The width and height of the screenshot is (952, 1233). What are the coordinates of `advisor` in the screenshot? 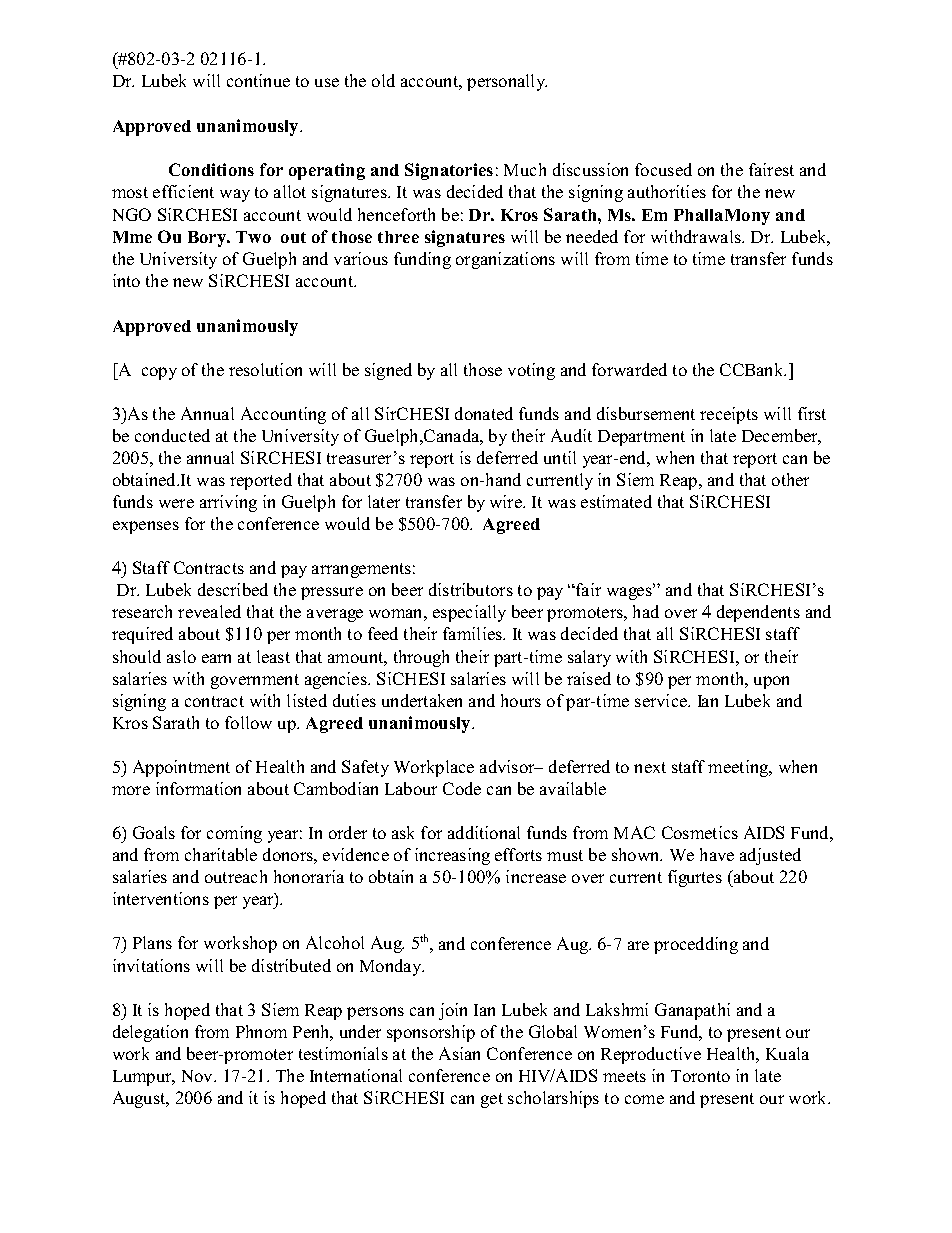 It's located at (508, 766).
